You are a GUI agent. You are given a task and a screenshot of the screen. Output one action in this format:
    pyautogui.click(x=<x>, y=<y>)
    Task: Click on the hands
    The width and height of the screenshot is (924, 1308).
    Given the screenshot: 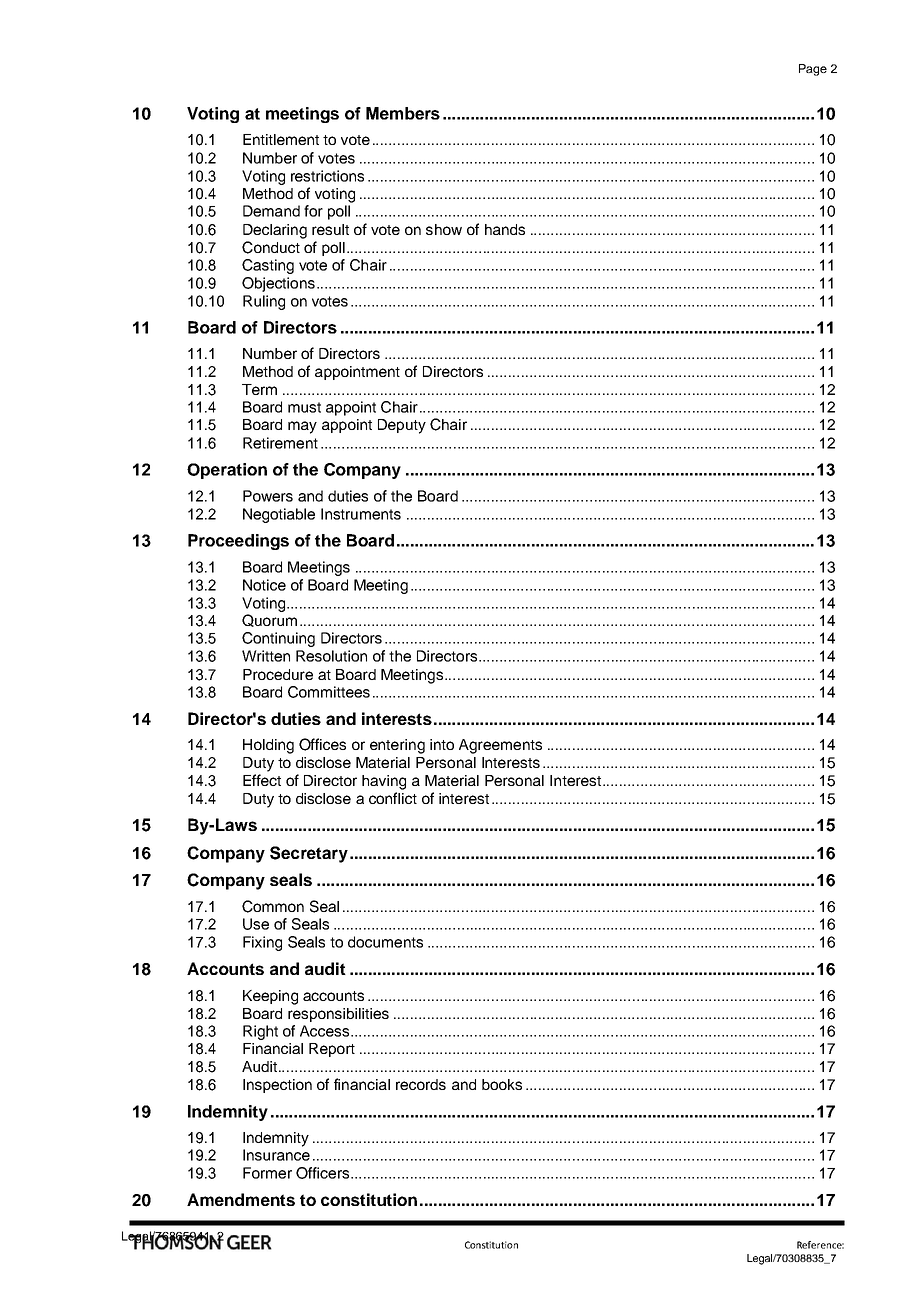 What is the action you would take?
    pyautogui.click(x=505, y=229)
